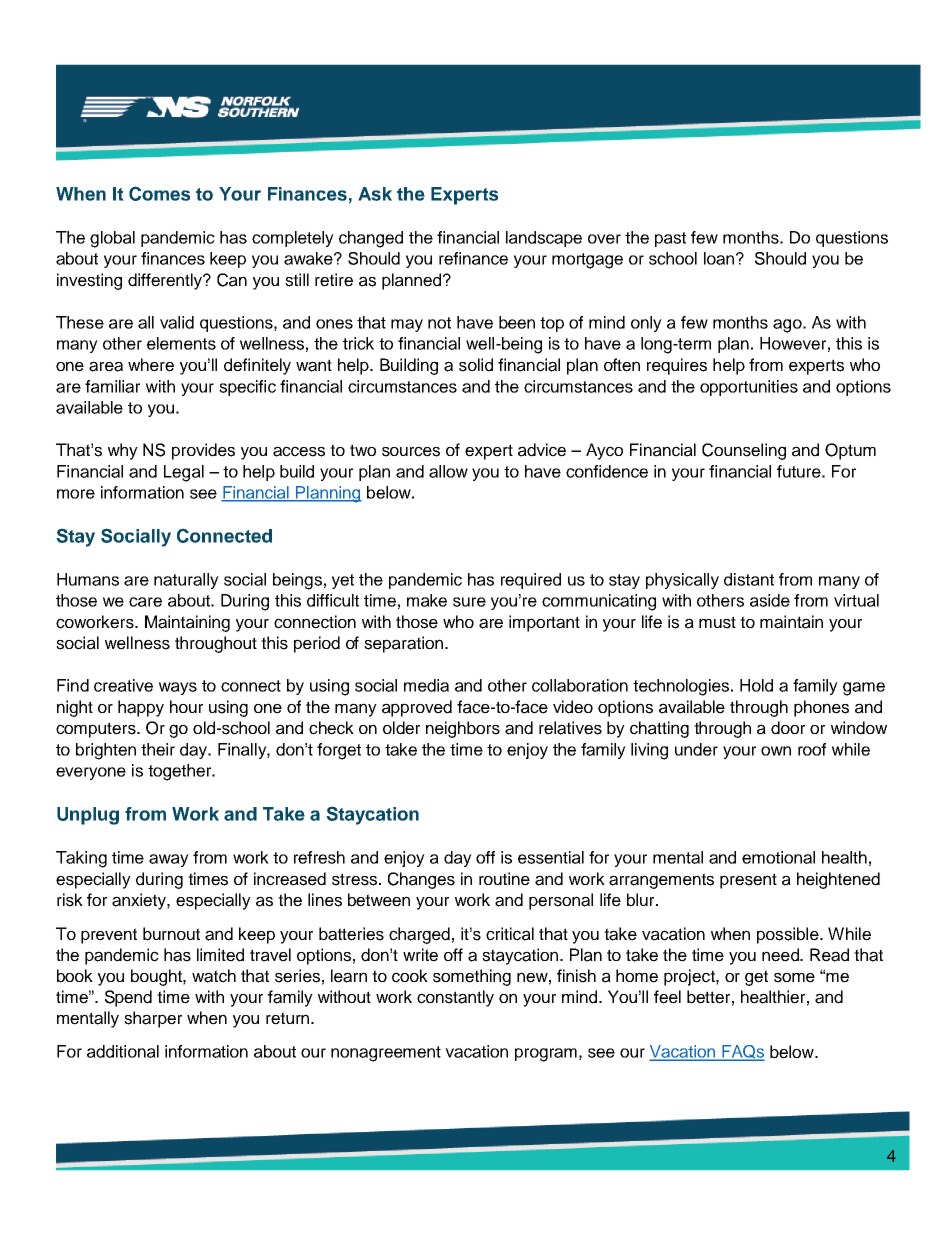  I want to click on Comes, so click(159, 193).
